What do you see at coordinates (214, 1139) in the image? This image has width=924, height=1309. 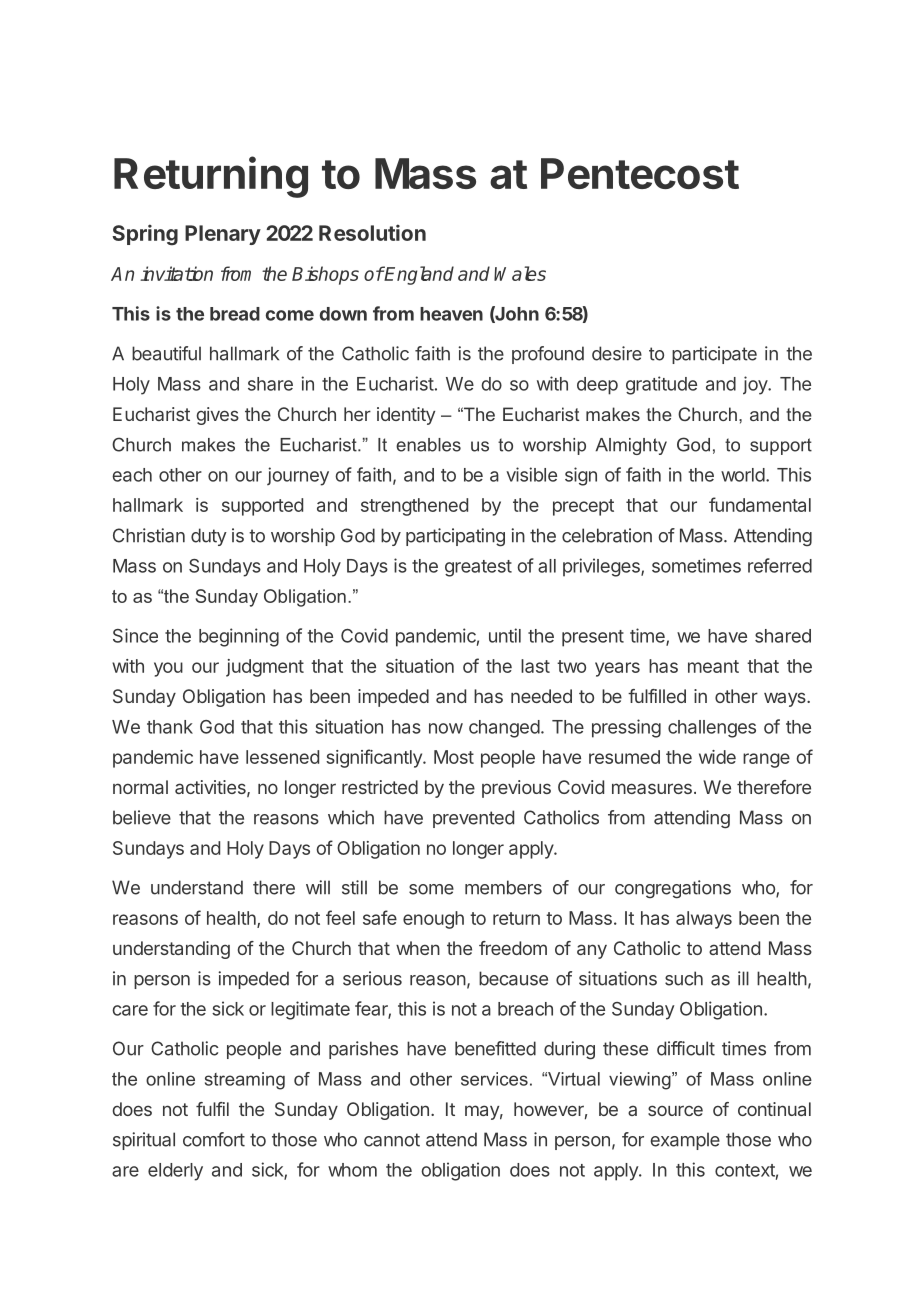 I see `comfort` at bounding box center [214, 1139].
